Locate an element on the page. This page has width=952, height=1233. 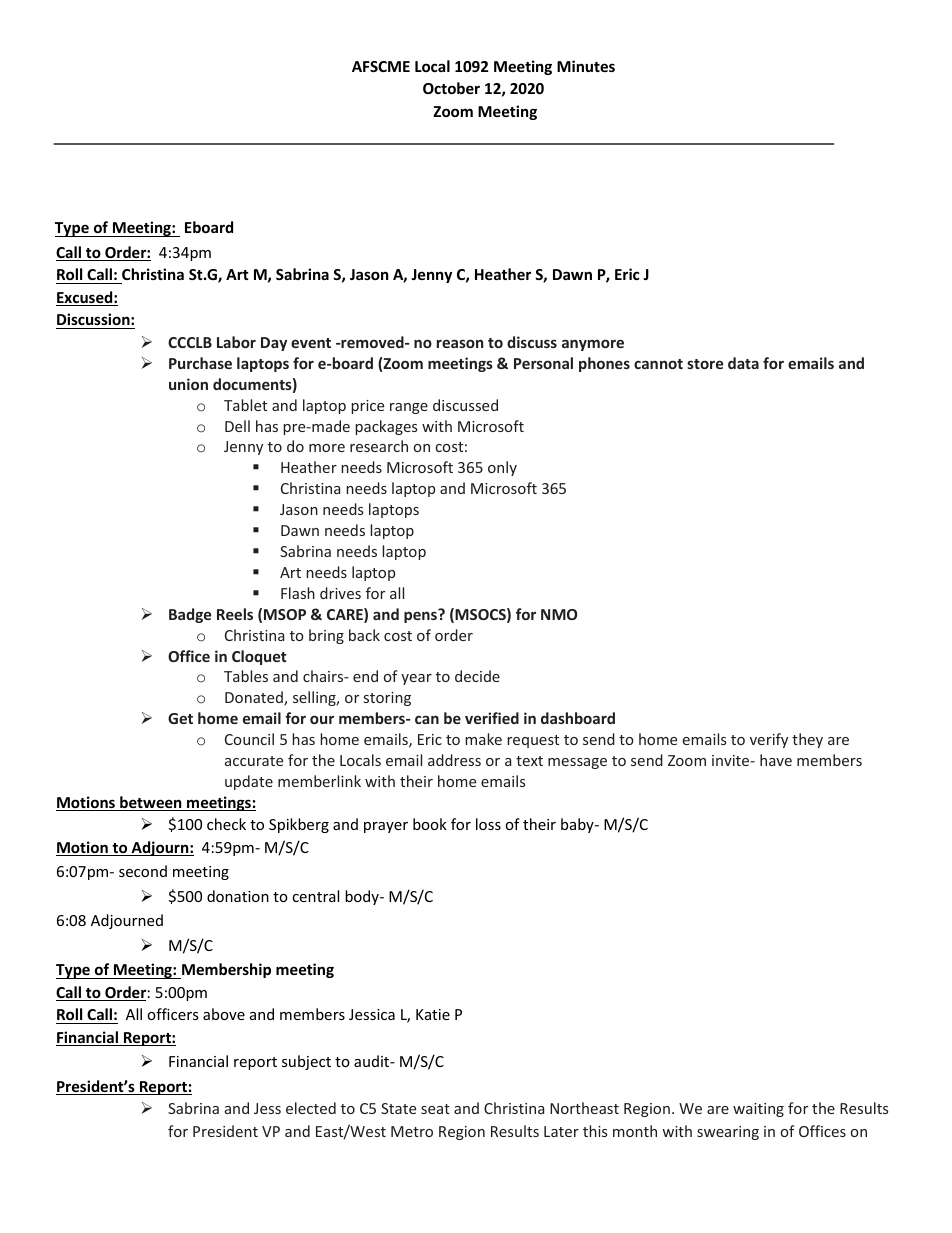
Dell is located at coordinates (237, 426).
